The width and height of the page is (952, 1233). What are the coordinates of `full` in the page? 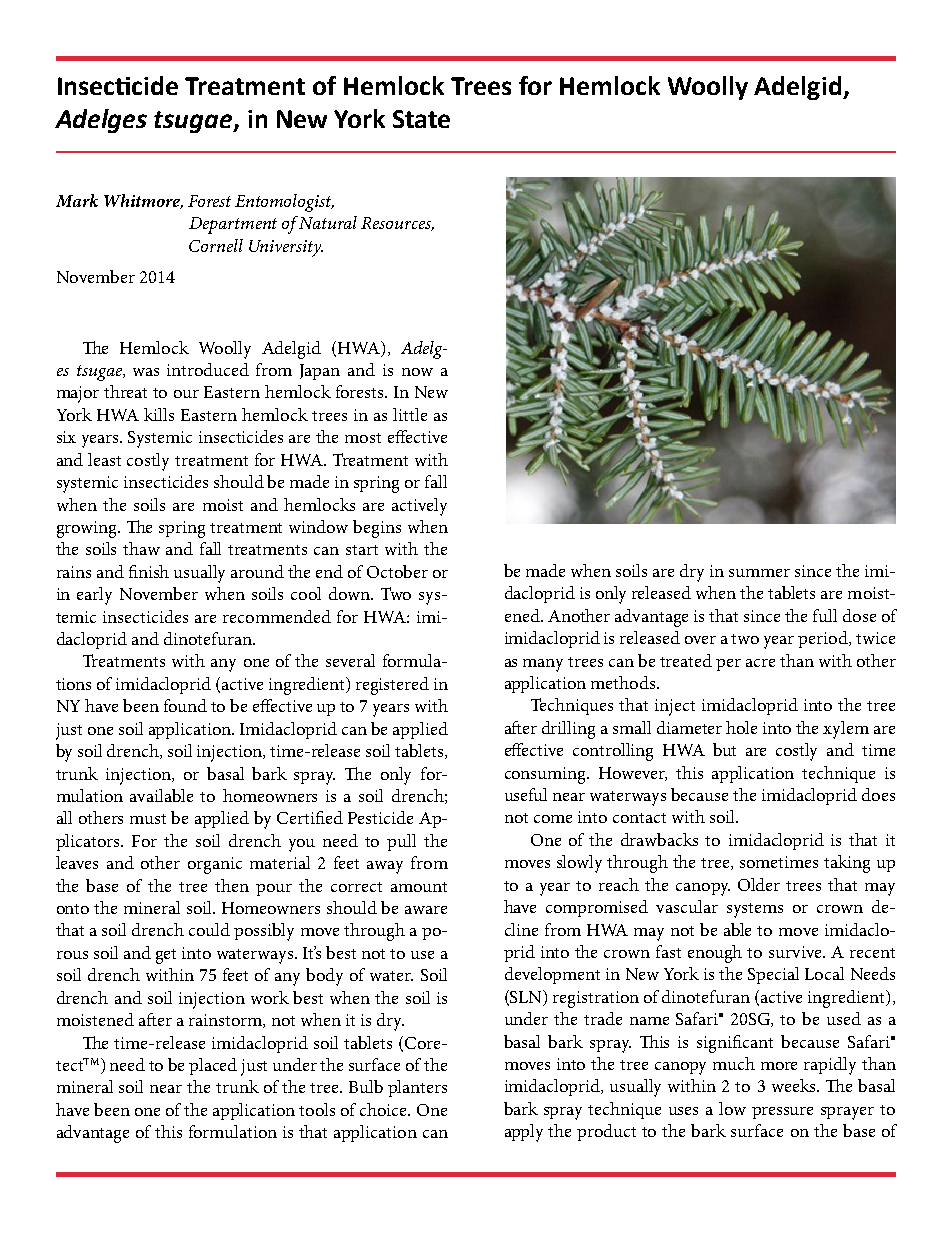 It's located at (825, 615).
